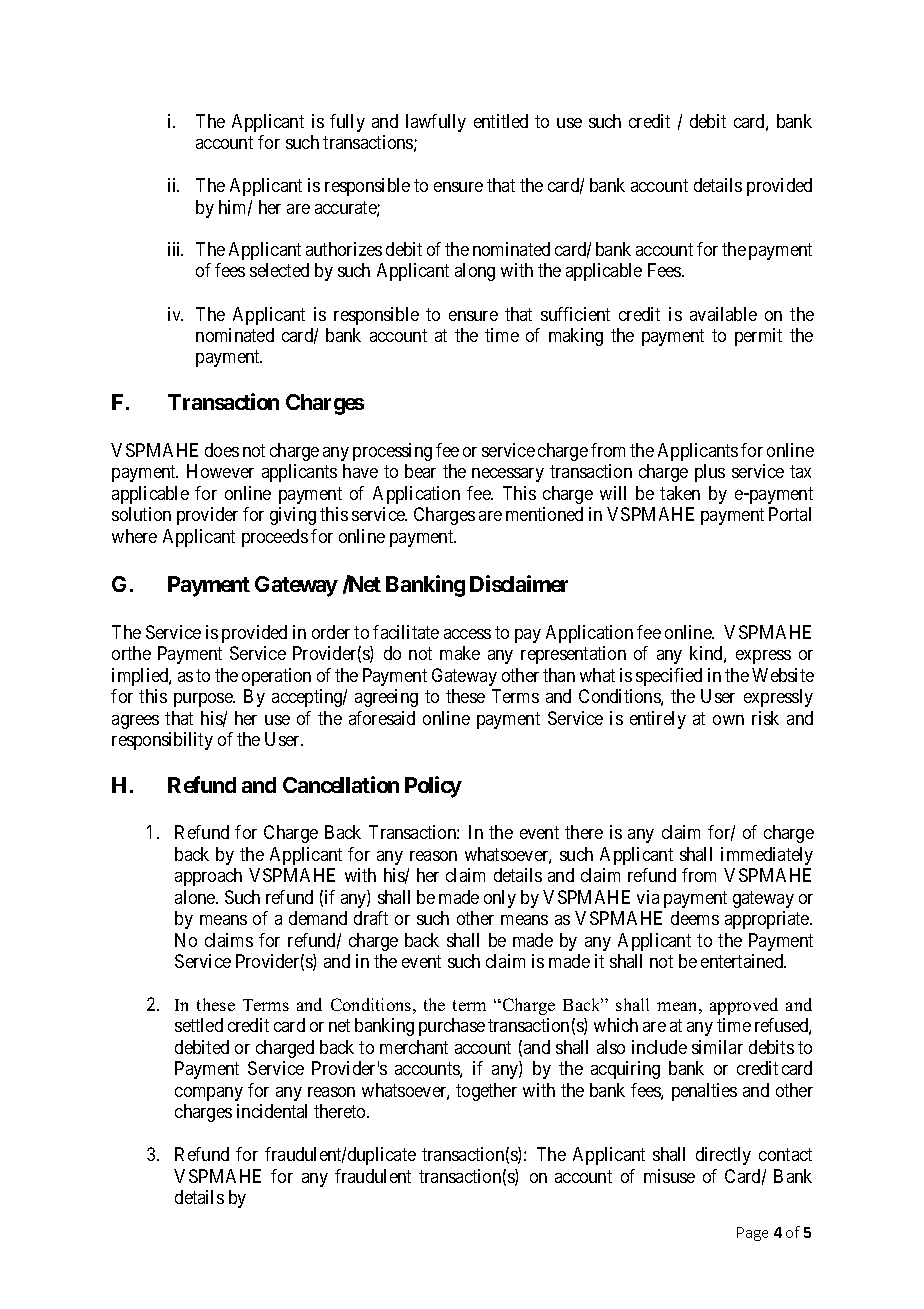  What do you see at coordinates (710, 473) in the page?
I see `plus` at bounding box center [710, 473].
